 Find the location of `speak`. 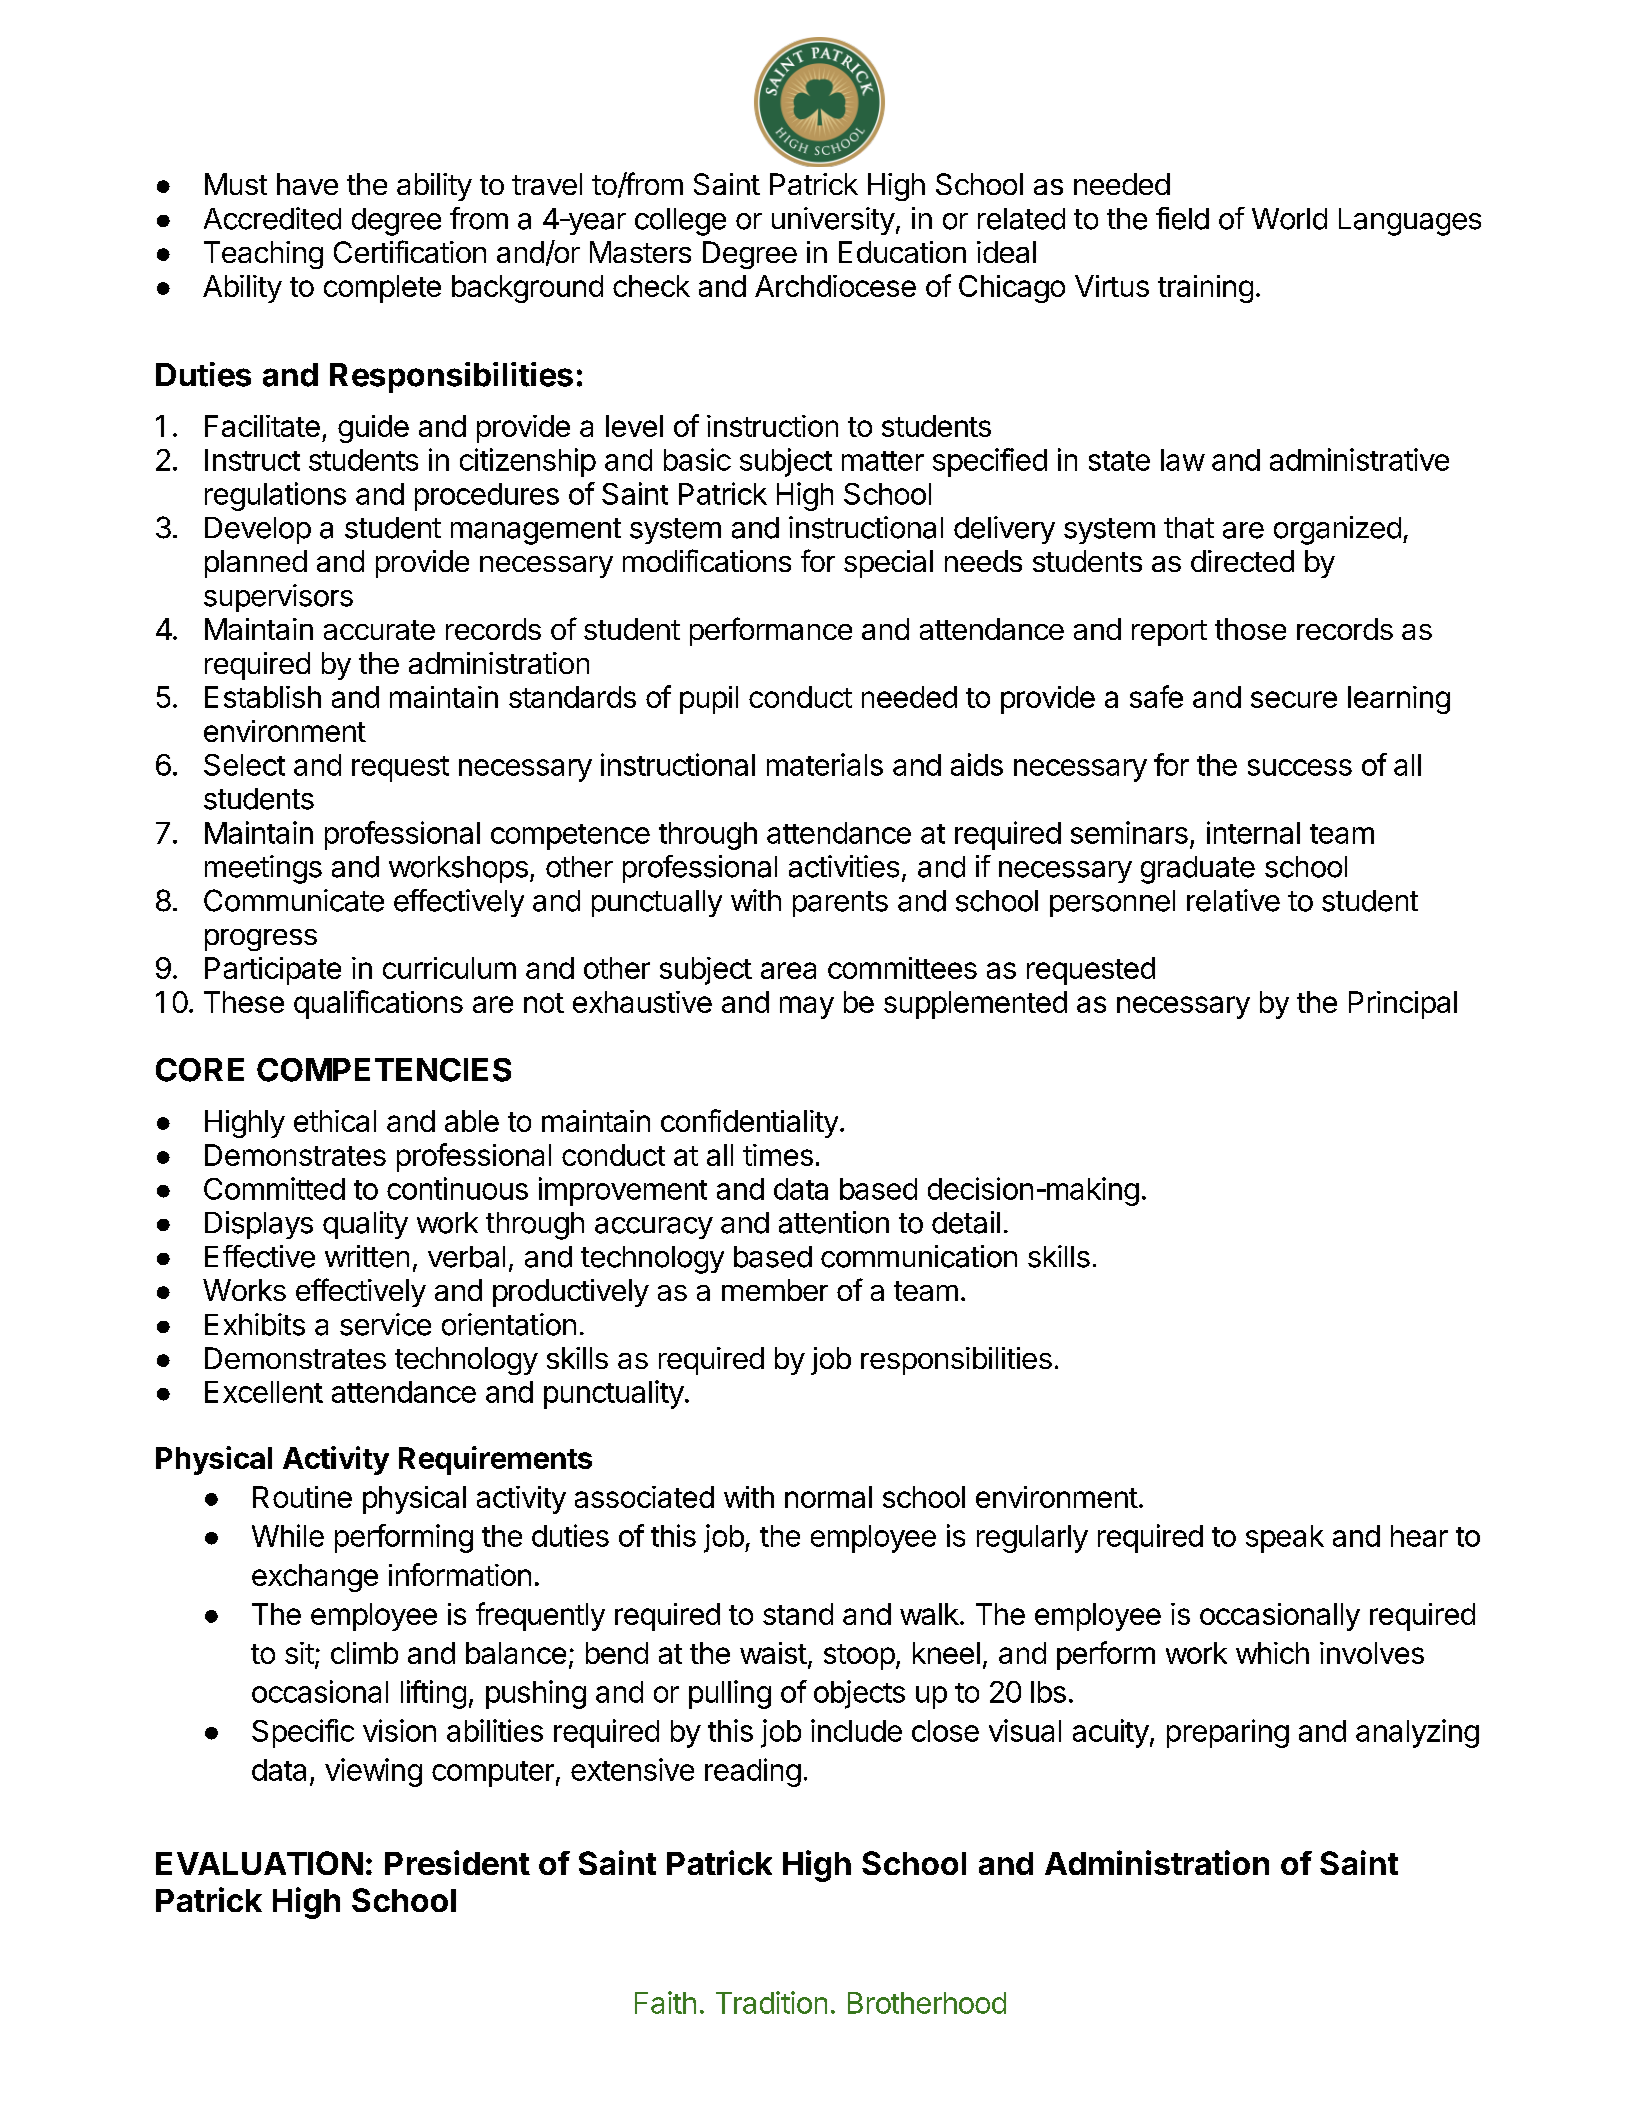

speak is located at coordinates (1285, 1539).
